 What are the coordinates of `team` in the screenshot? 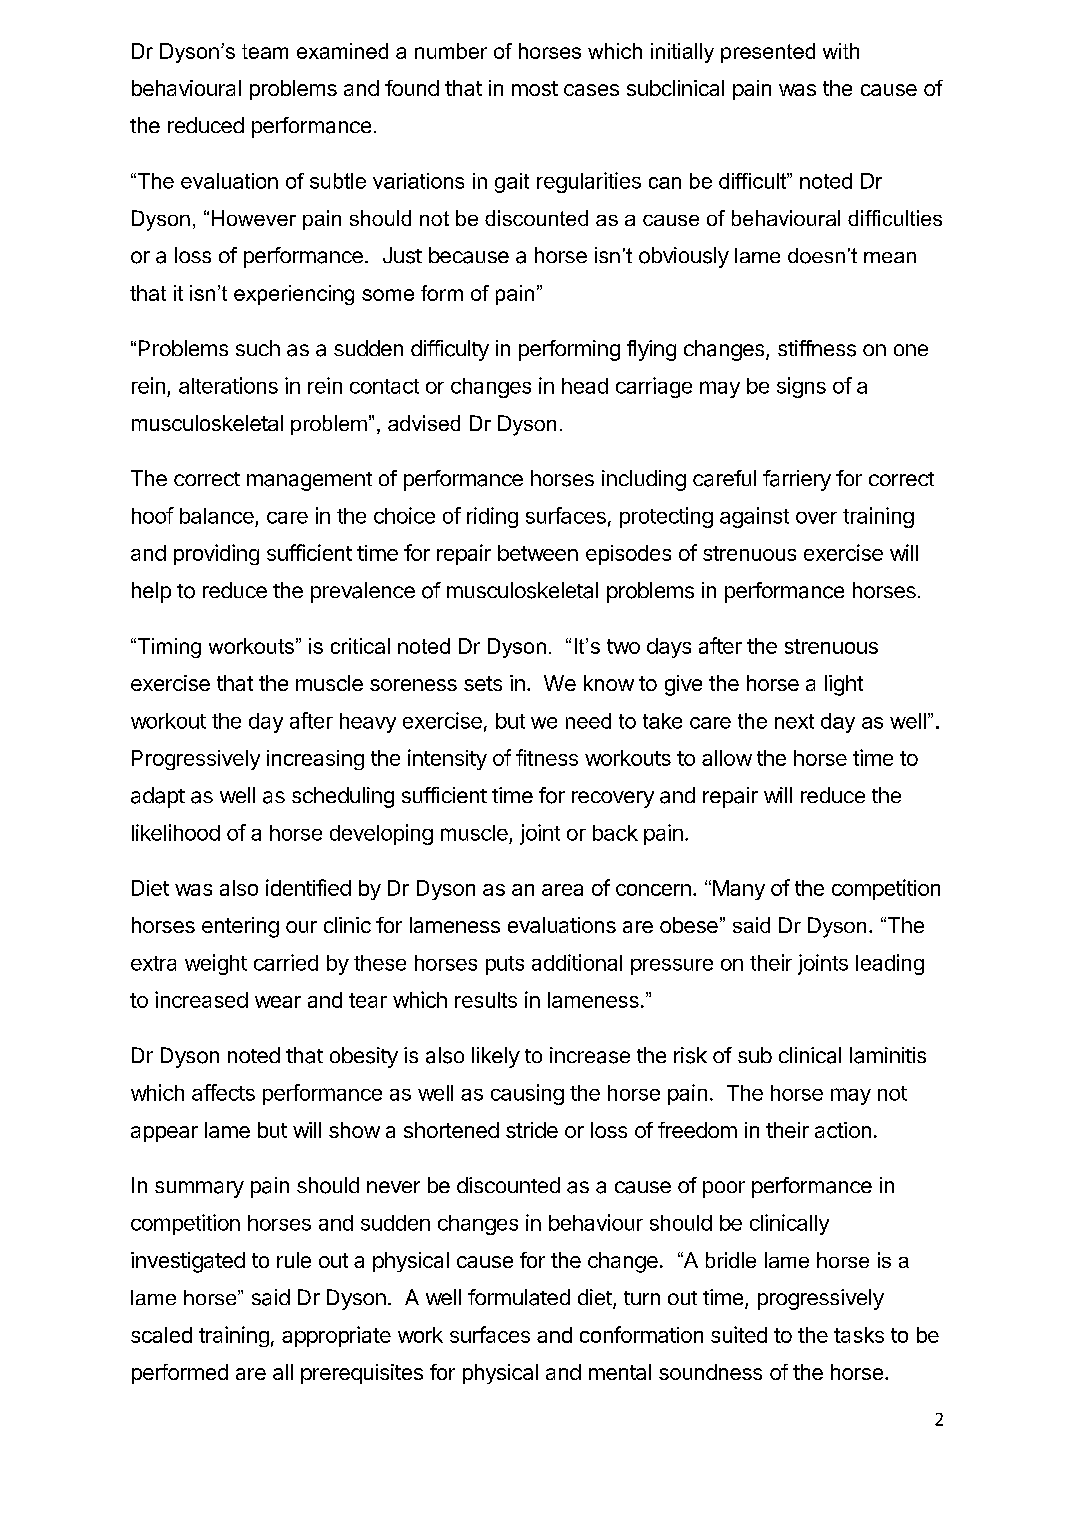 It's located at (265, 51).
